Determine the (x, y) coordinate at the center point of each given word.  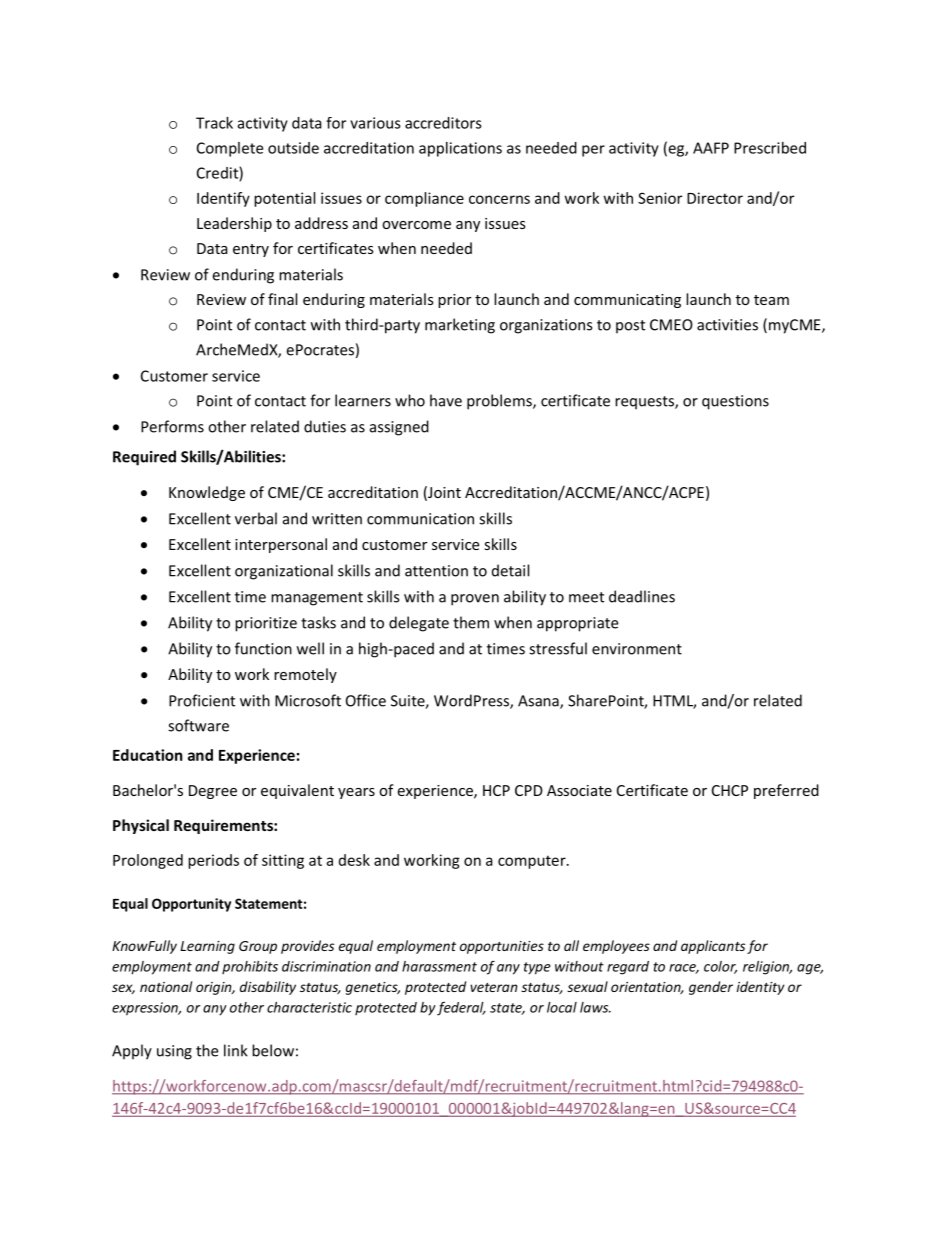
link (236, 1050)
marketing (460, 326)
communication (420, 519)
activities (727, 325)
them (471, 622)
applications (460, 149)
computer (533, 862)
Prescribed (770, 148)
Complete (230, 149)
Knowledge (207, 493)
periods (213, 861)
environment (637, 649)
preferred (786, 791)
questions (735, 402)
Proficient (202, 700)
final (282, 299)
